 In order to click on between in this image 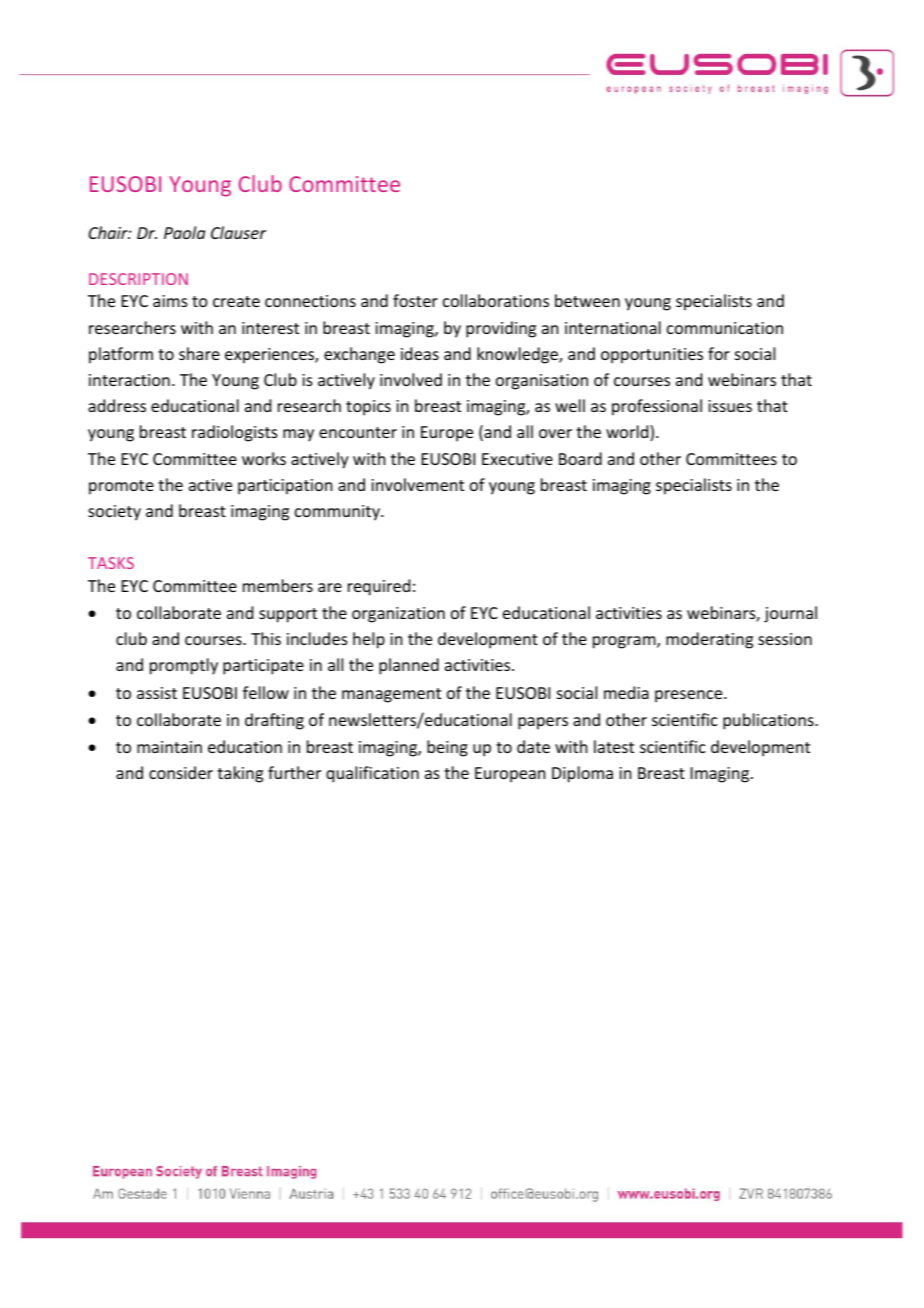, I will do `click(587, 300)`.
